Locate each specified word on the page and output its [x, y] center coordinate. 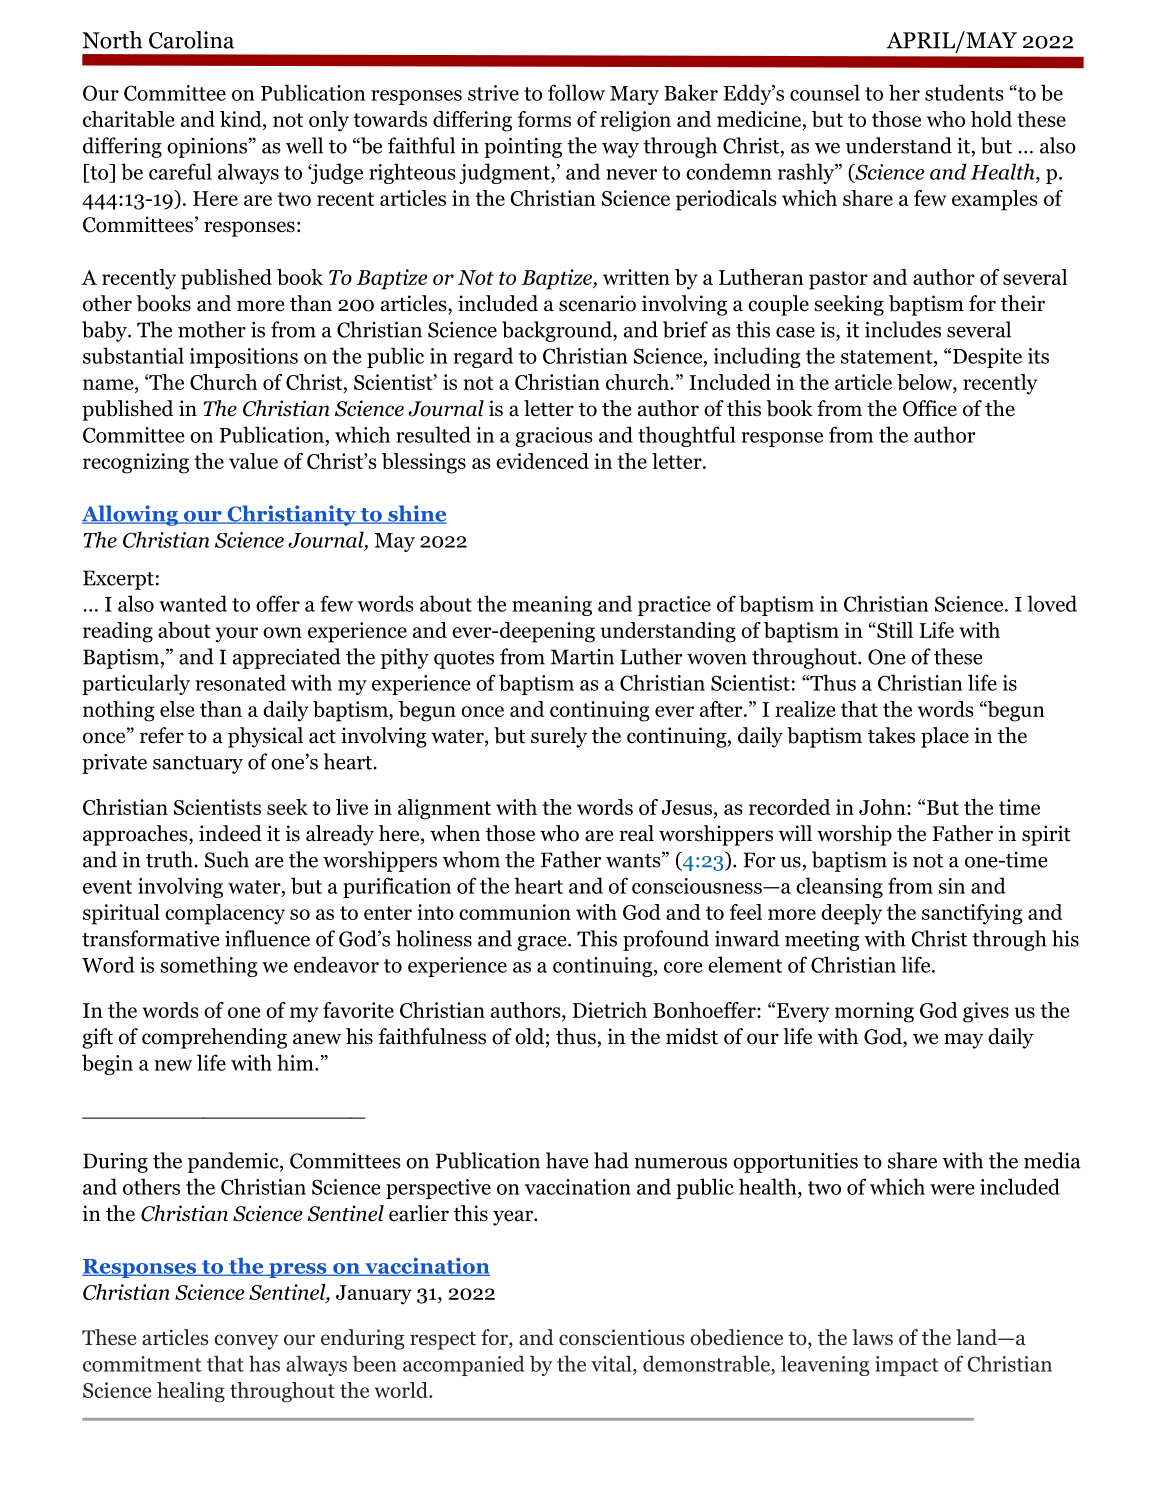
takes [891, 735]
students [964, 92]
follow [576, 92]
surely [559, 737]
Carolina [191, 40]
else [177, 709]
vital [612, 1363]
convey [246, 1342]
